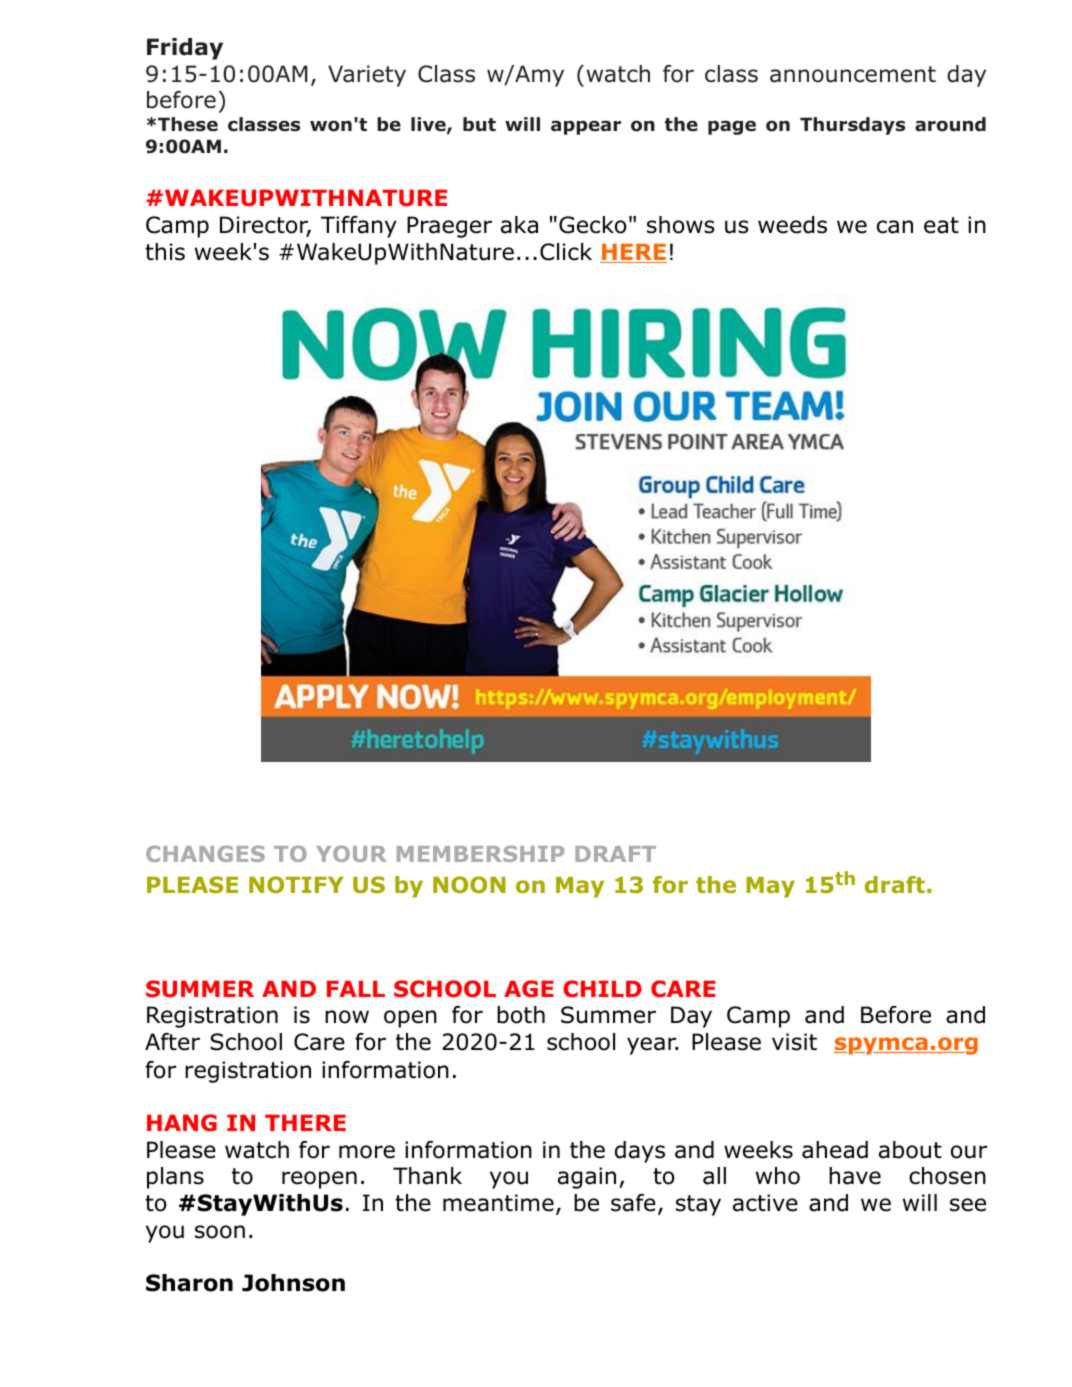 The width and height of the screenshot is (1072, 1387). I want to click on safe, so click(633, 1203).
